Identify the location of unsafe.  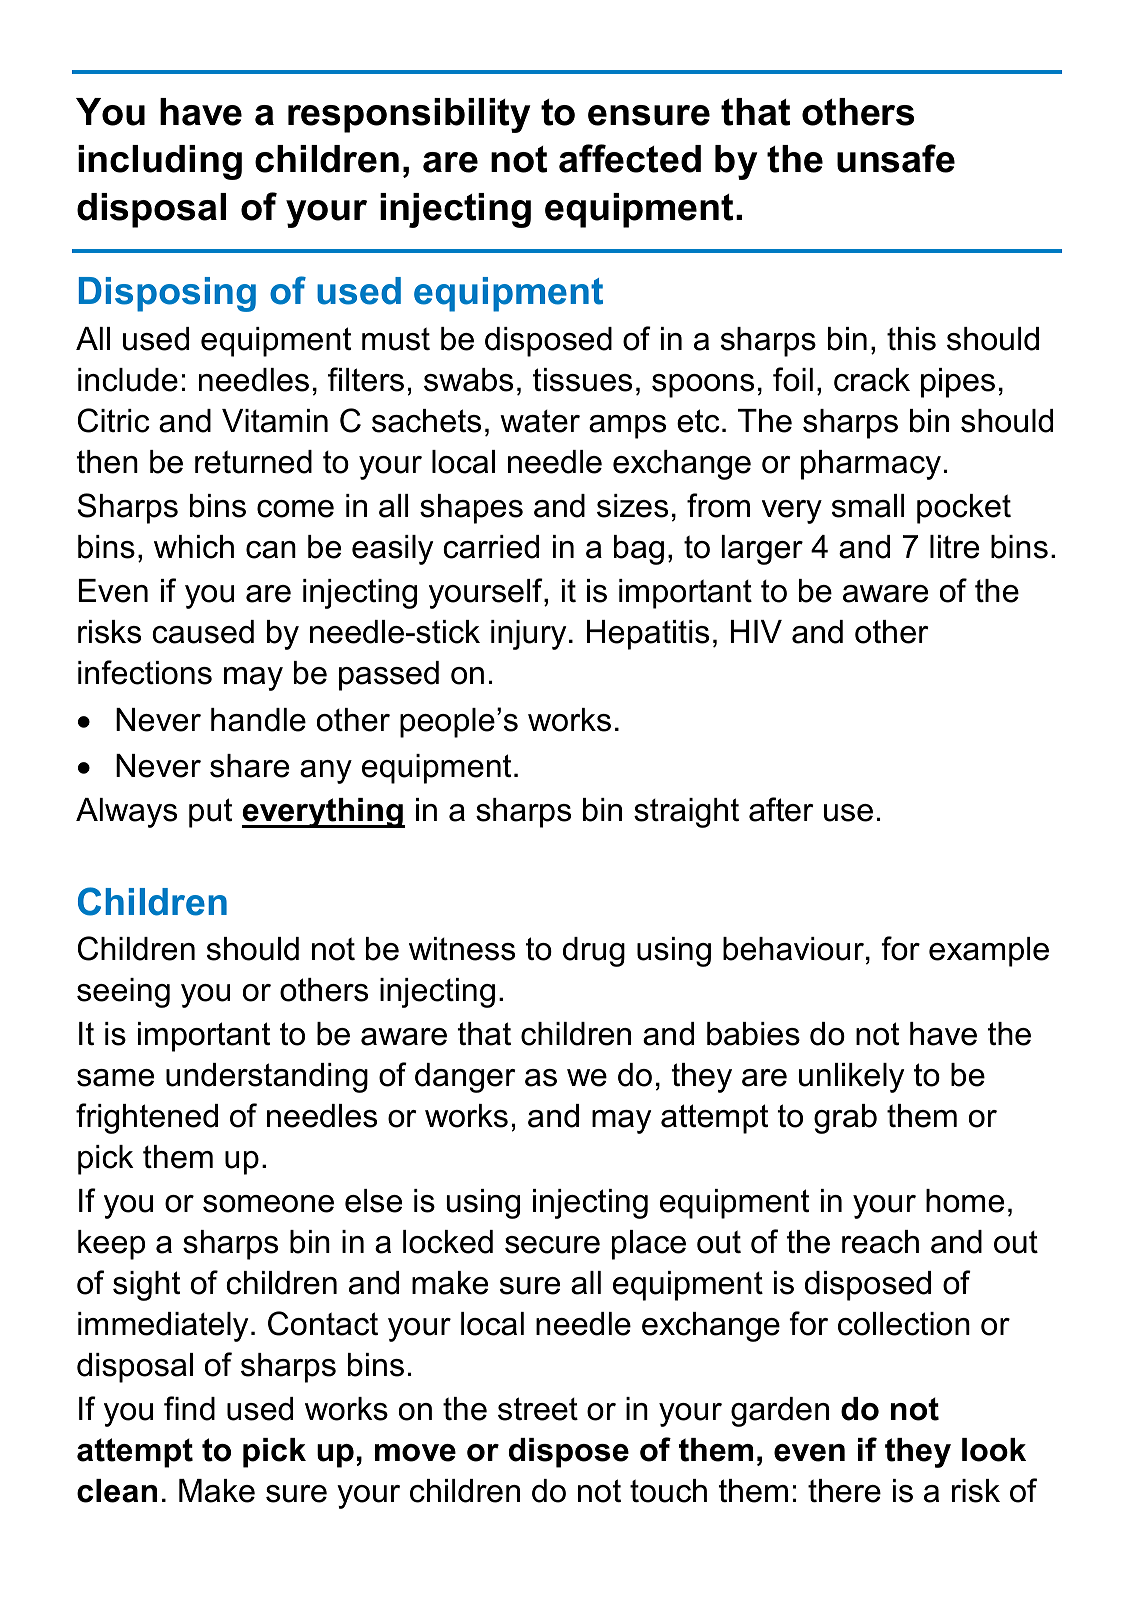
(896, 158).
